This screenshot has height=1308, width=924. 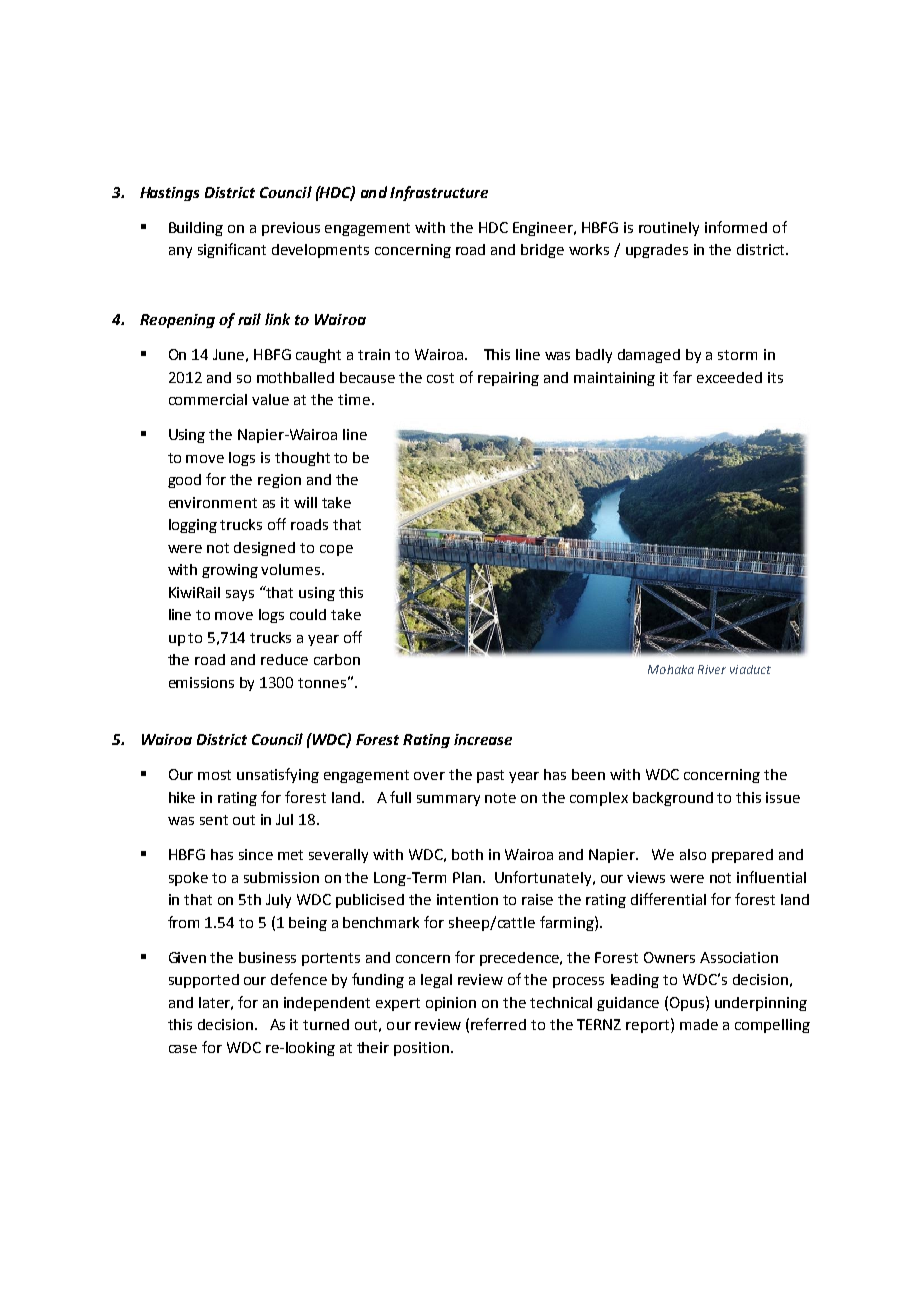 What do you see at coordinates (693, 854) in the screenshot?
I see `also` at bounding box center [693, 854].
